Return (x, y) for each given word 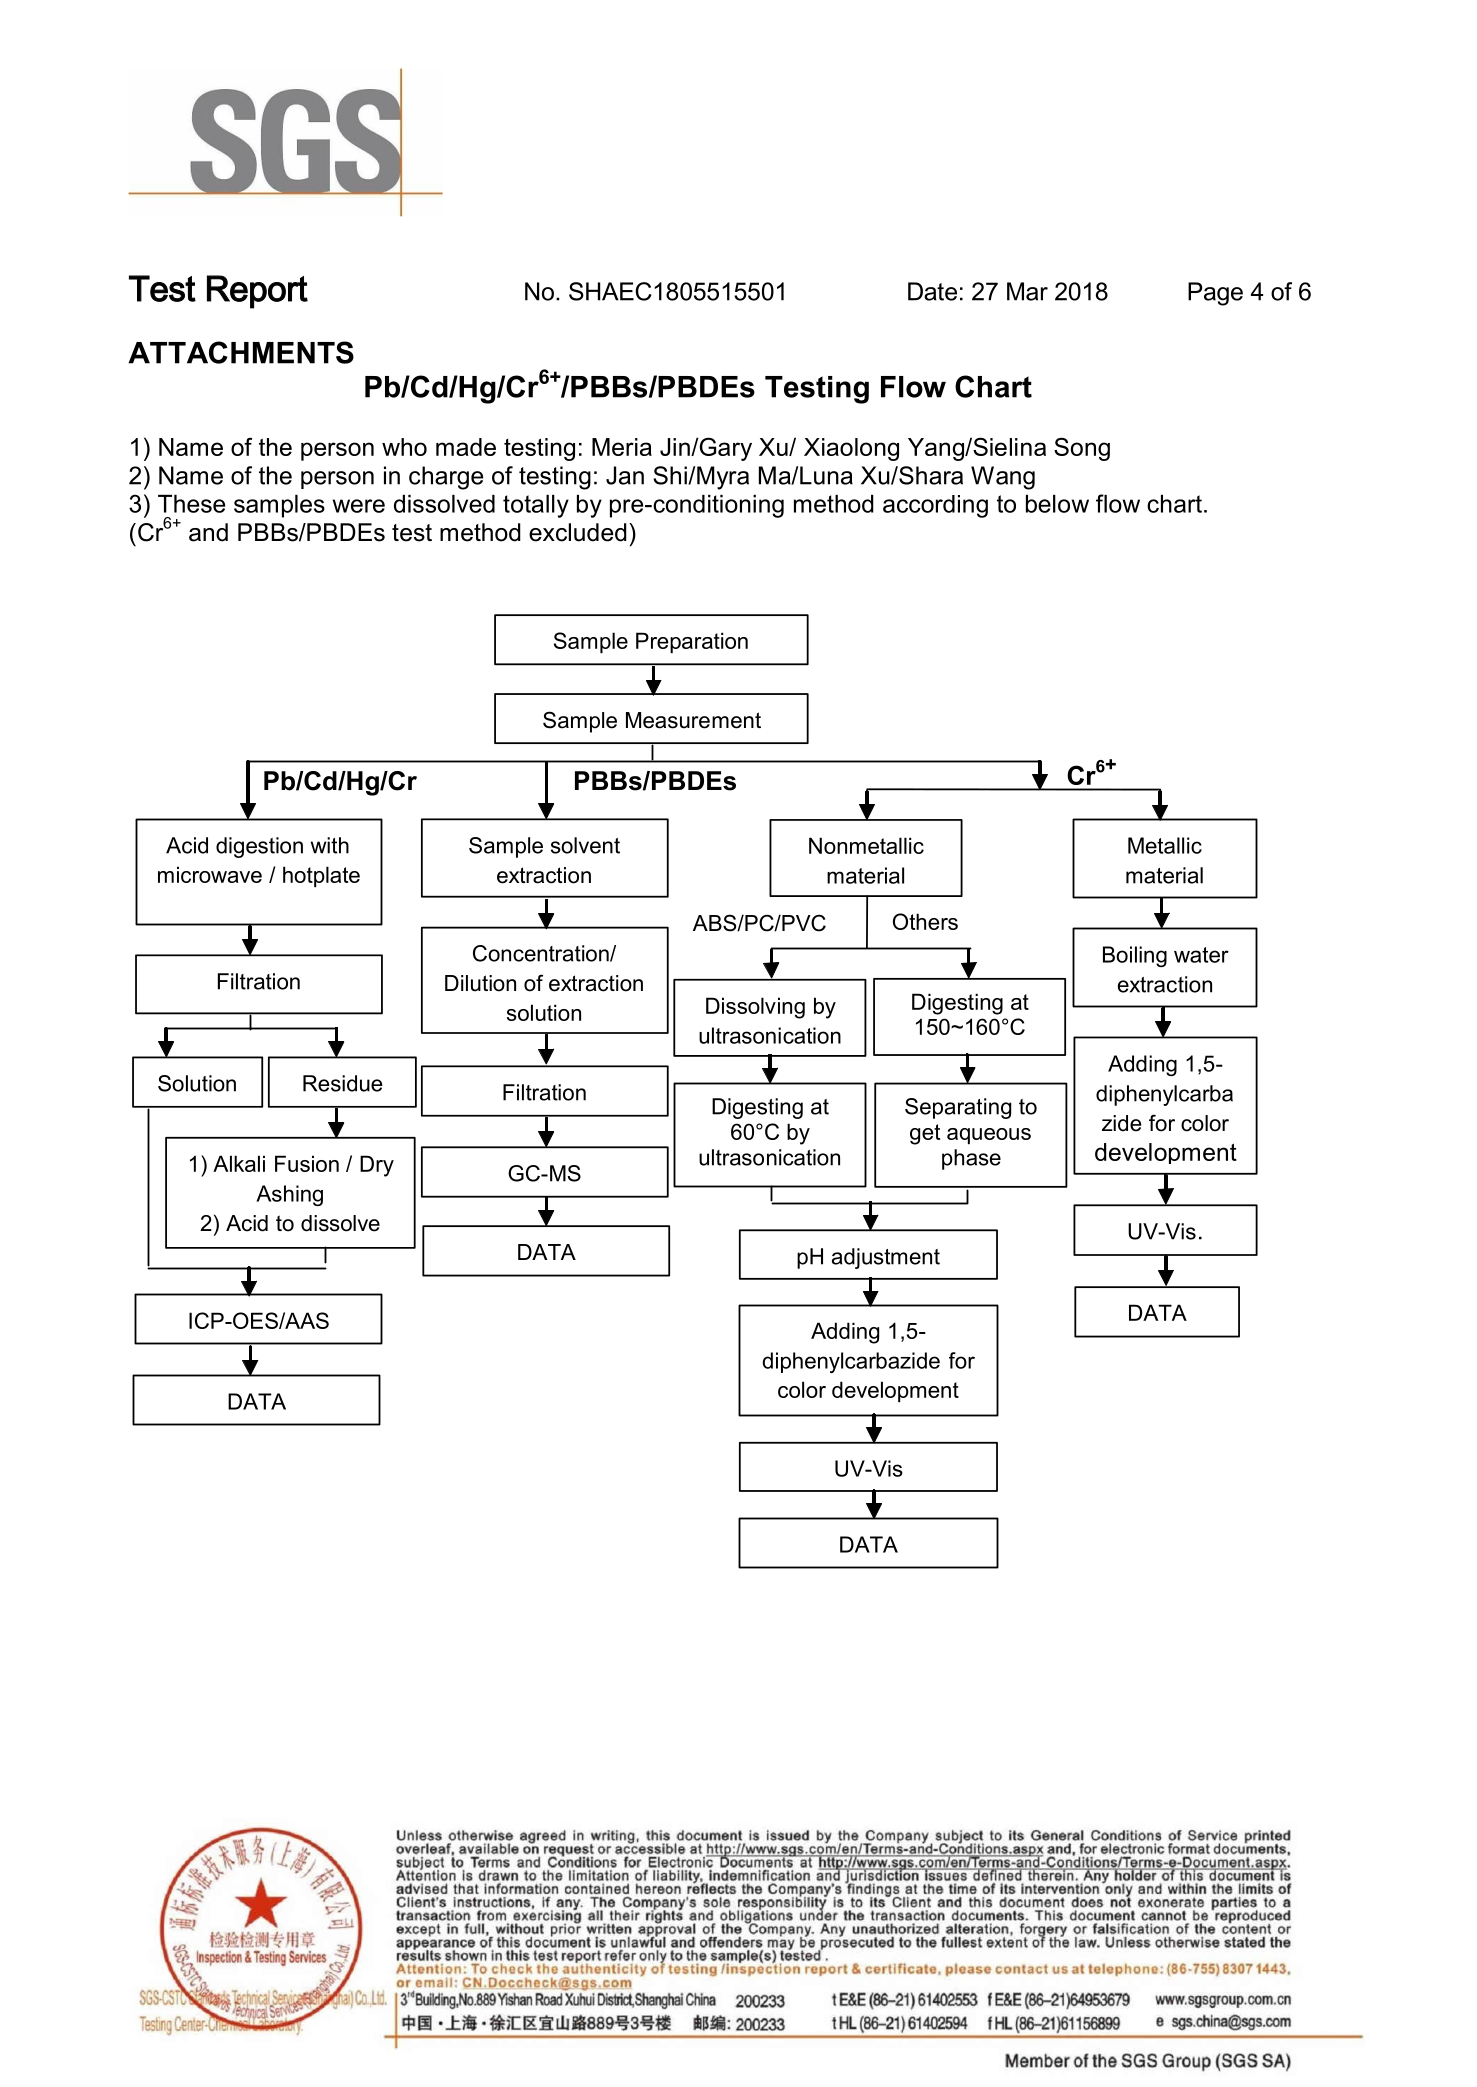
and (208, 532)
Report (257, 292)
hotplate (321, 876)
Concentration (542, 953)
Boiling (1135, 956)
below (1057, 504)
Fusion (307, 1163)
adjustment (886, 1258)
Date (932, 291)
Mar (1027, 291)
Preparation (692, 642)
